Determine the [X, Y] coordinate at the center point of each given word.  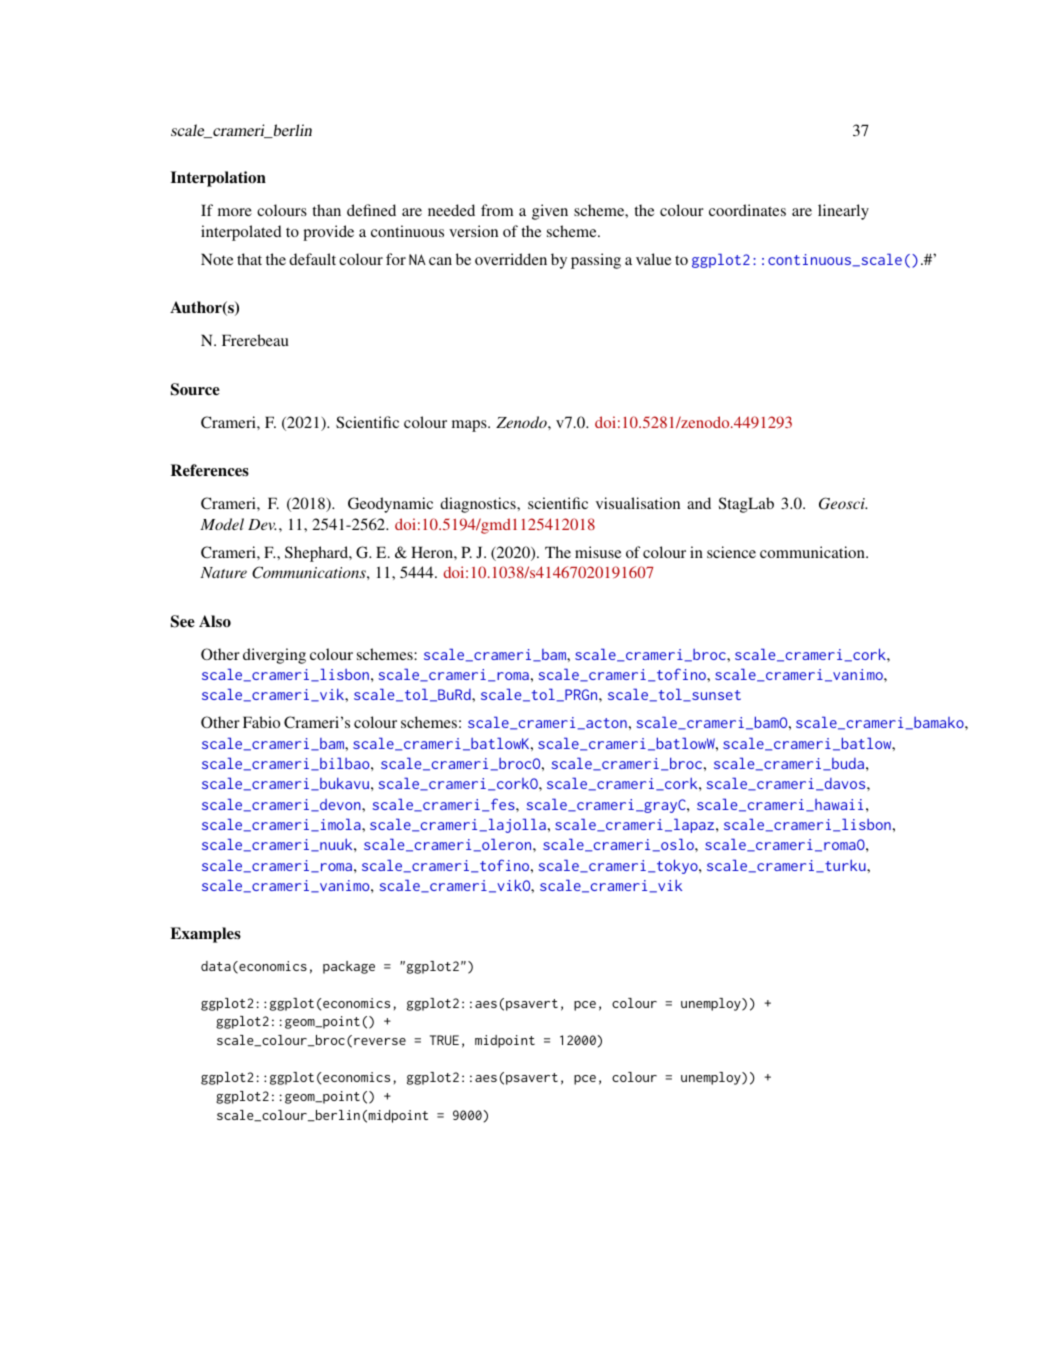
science [731, 552]
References [210, 470]
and [699, 503]
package [349, 967]
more [235, 212]
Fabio [261, 722]
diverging [274, 656]
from [497, 210]
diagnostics [479, 505]
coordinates [747, 210]
